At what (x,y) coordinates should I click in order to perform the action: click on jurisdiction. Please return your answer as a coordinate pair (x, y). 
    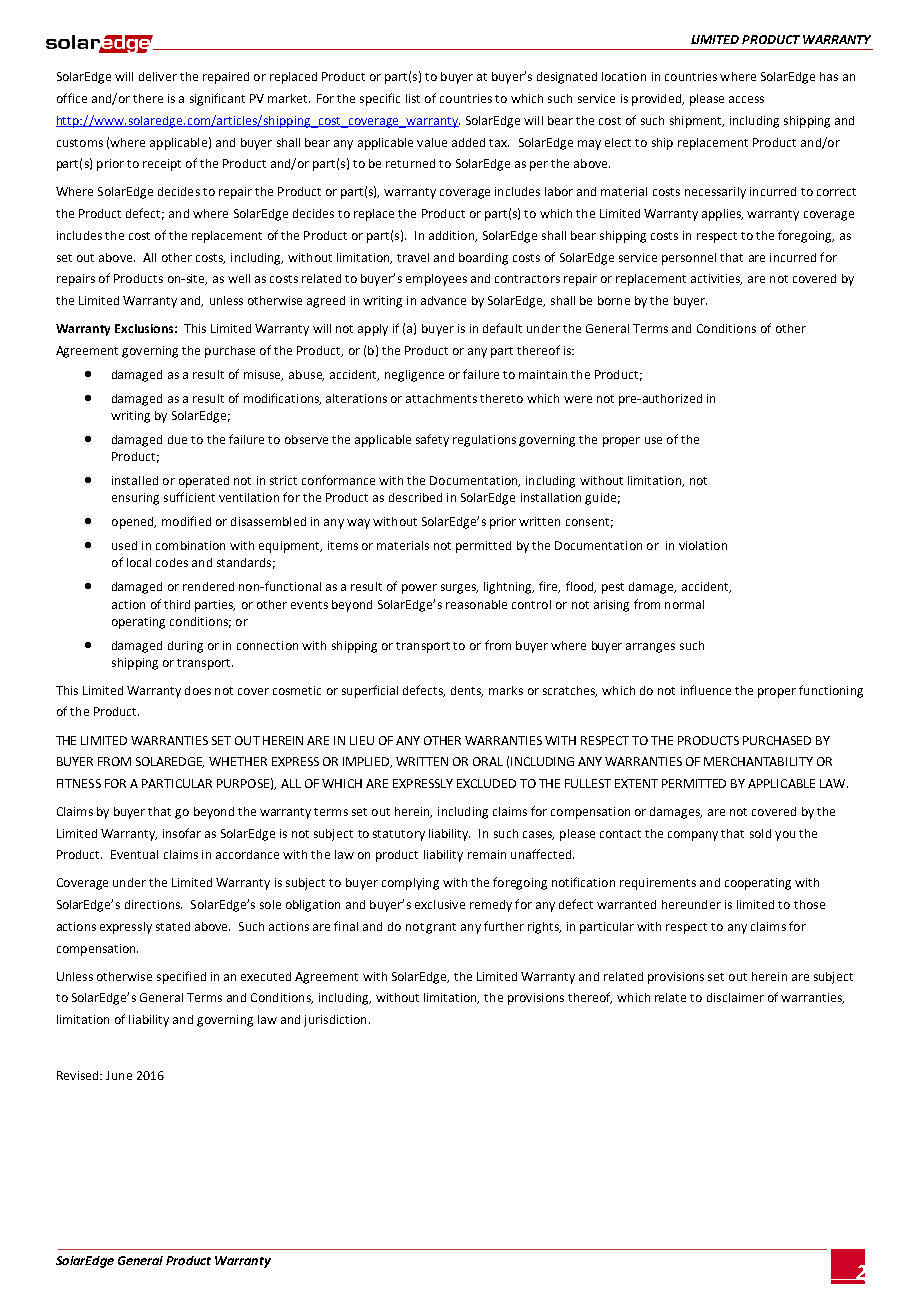
    Looking at the image, I should click on (335, 1021).
